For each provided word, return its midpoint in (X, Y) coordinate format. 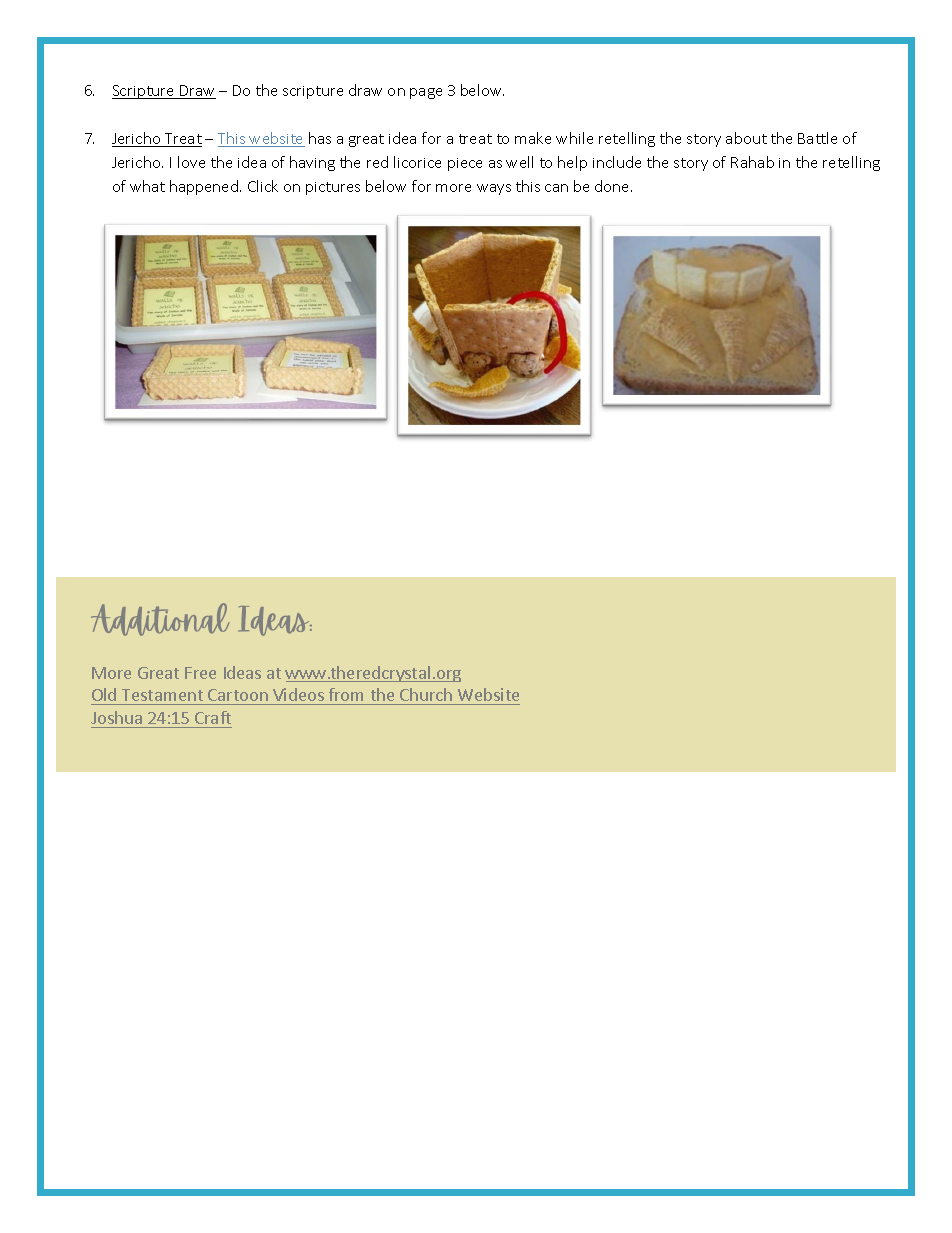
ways (494, 189)
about (746, 138)
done (613, 186)
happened (205, 187)
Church (426, 696)
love (191, 162)
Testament (162, 697)
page (426, 93)
